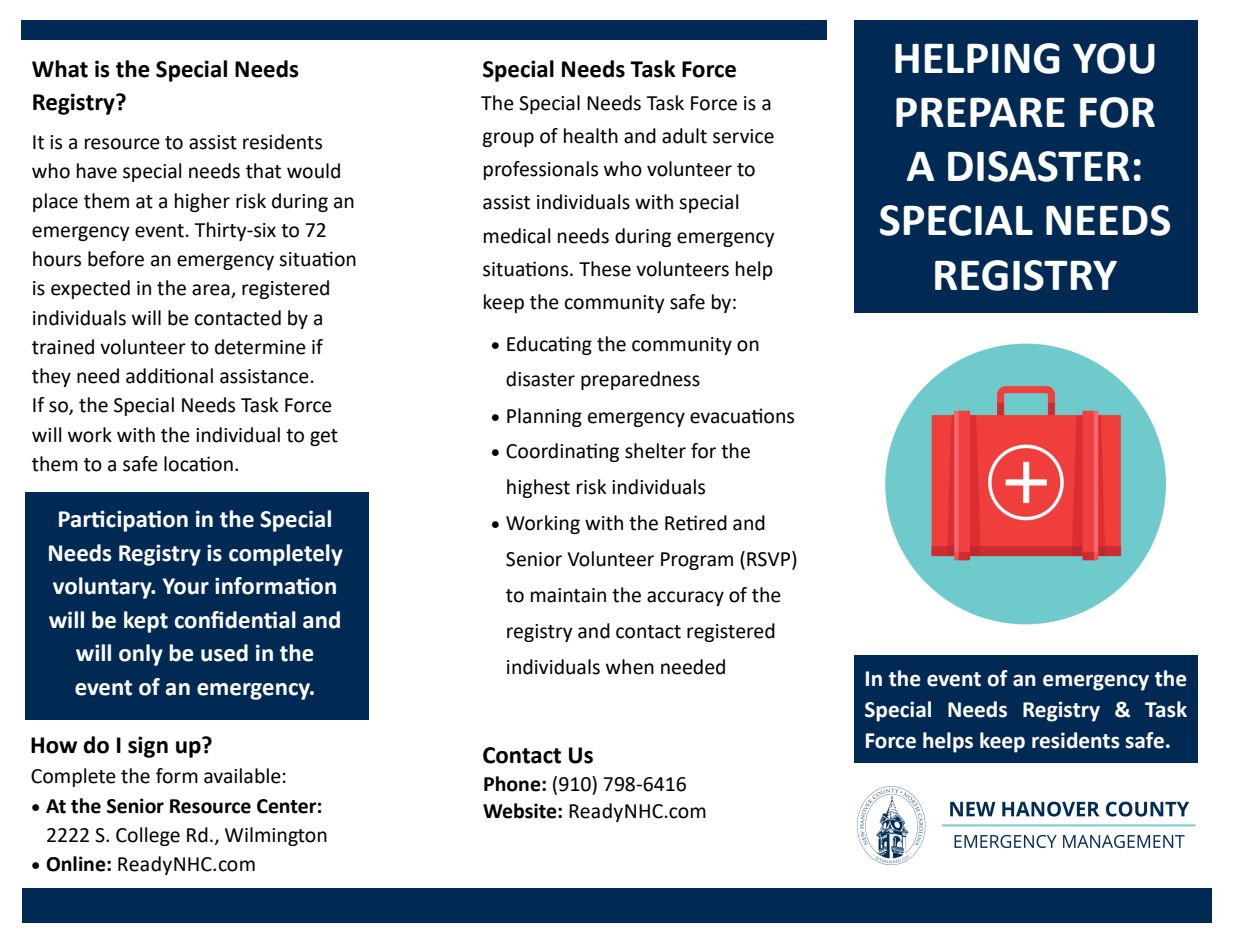 The height and width of the screenshot is (952, 1233). What do you see at coordinates (538, 488) in the screenshot?
I see `highest` at bounding box center [538, 488].
